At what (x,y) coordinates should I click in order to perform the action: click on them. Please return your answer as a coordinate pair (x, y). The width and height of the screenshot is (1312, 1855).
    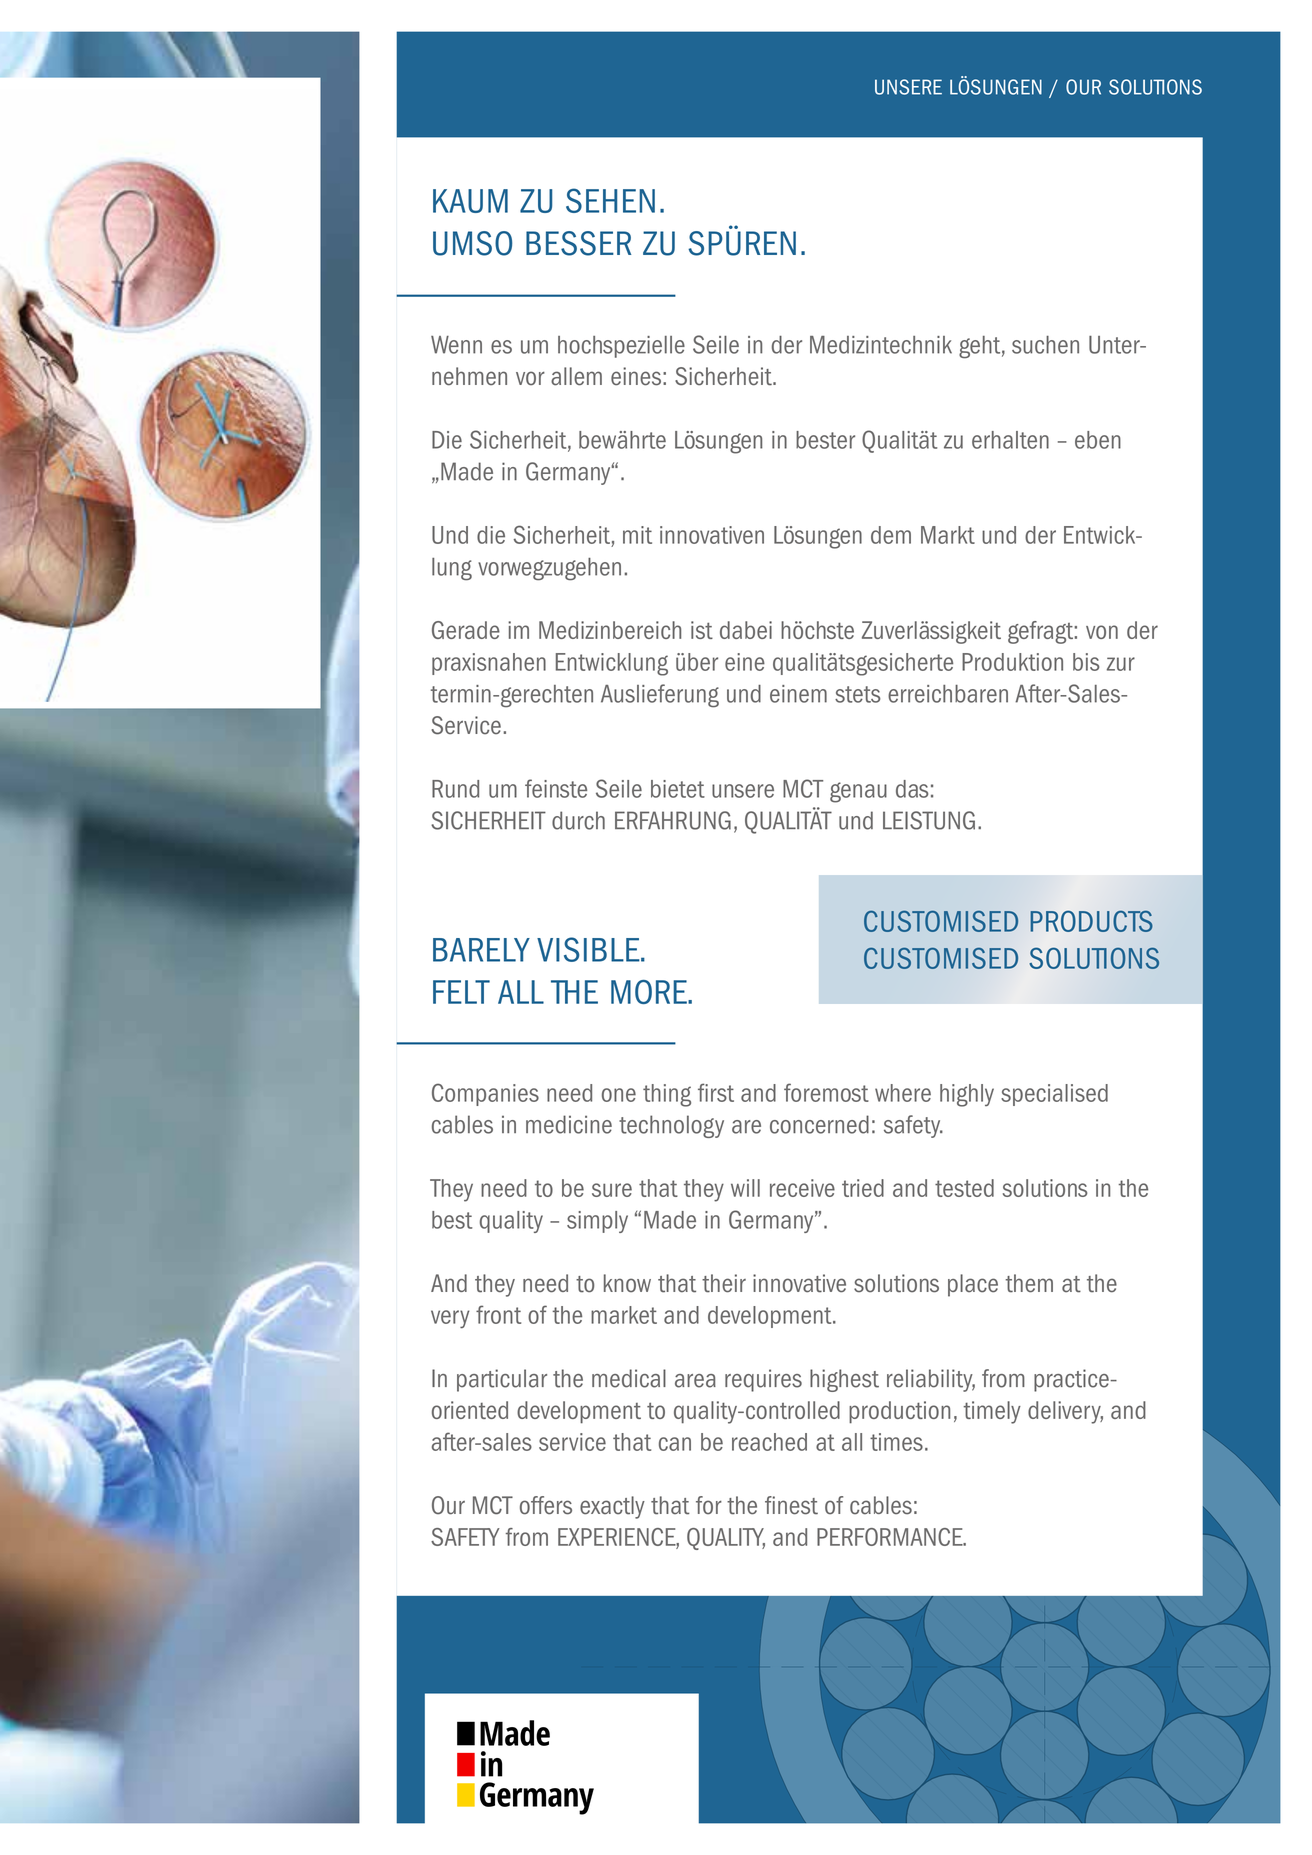
    Looking at the image, I should click on (1029, 1283).
